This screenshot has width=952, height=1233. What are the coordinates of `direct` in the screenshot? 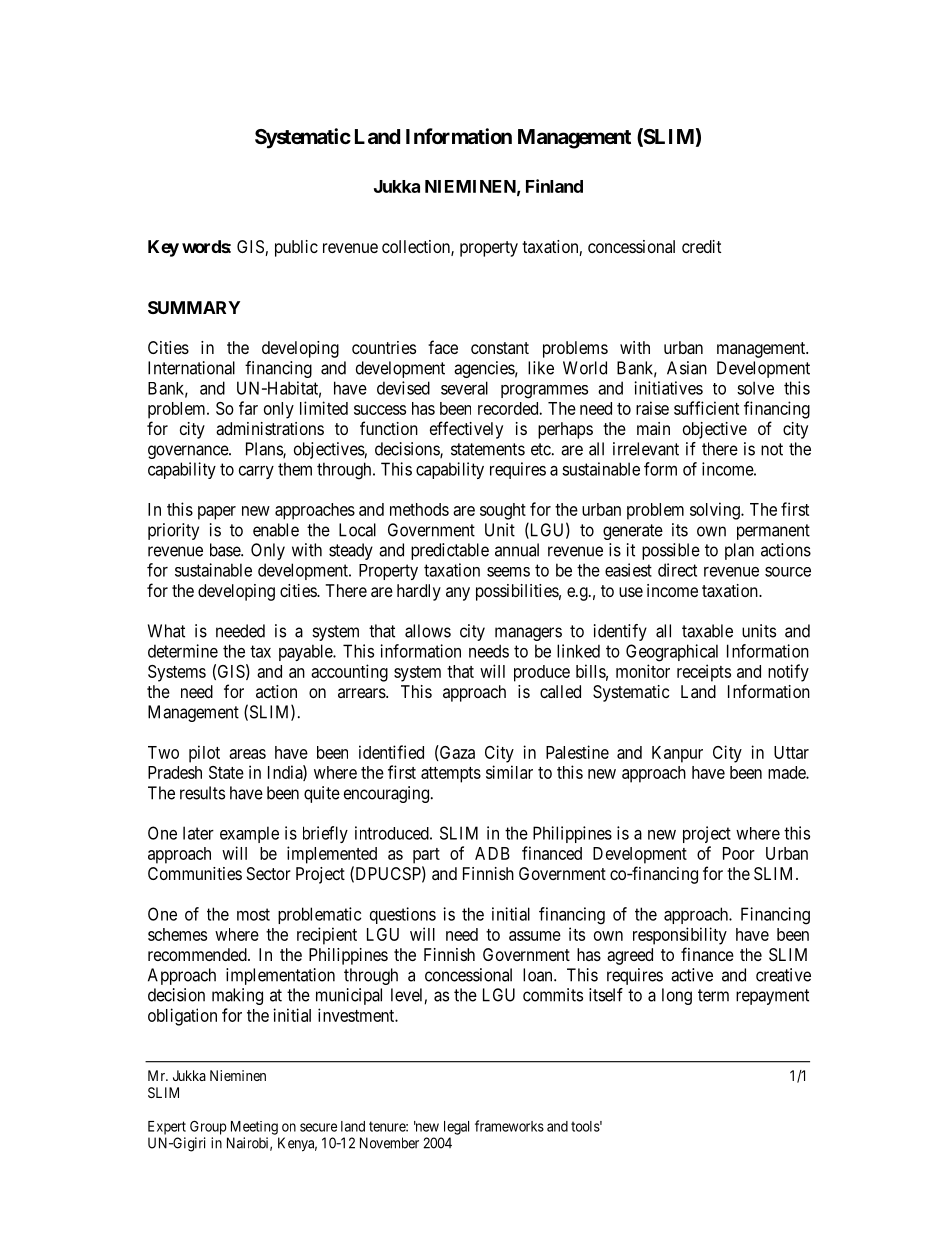 It's located at (677, 570).
